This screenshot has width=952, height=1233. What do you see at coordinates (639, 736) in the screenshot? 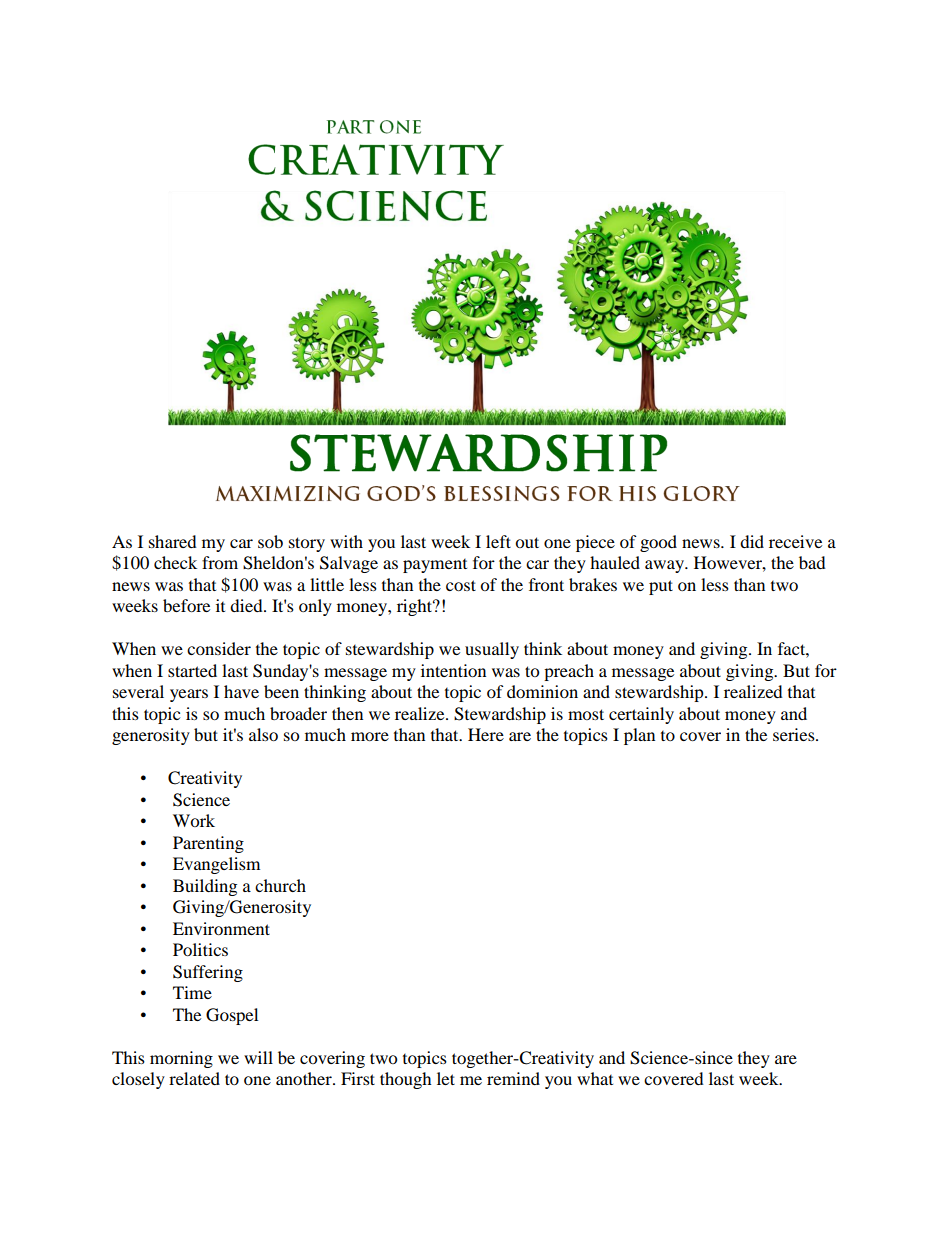
I see `plan` at bounding box center [639, 736].
